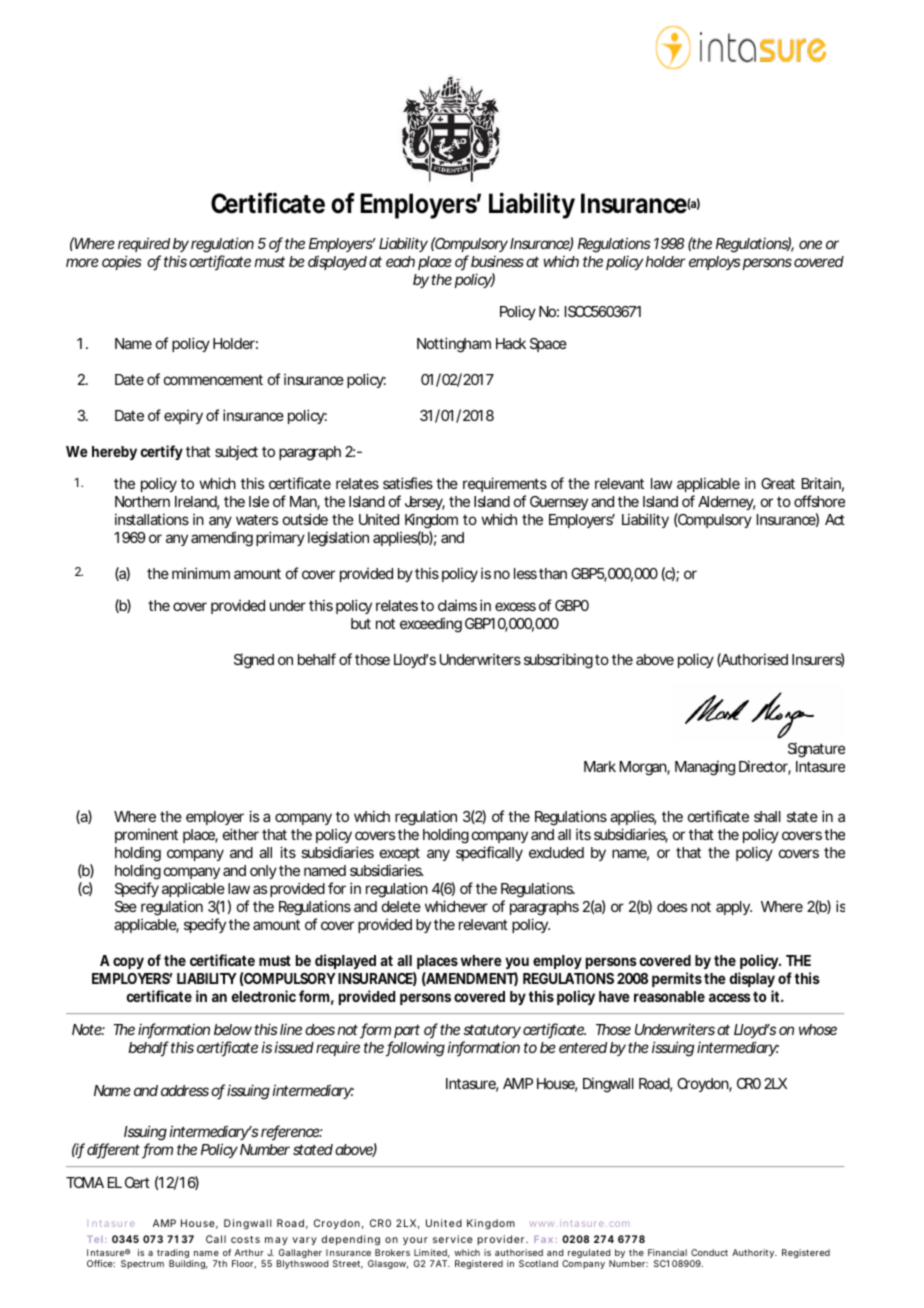 This screenshot has height=1308, width=924. What do you see at coordinates (734, 908) in the screenshot?
I see `apply` at bounding box center [734, 908].
